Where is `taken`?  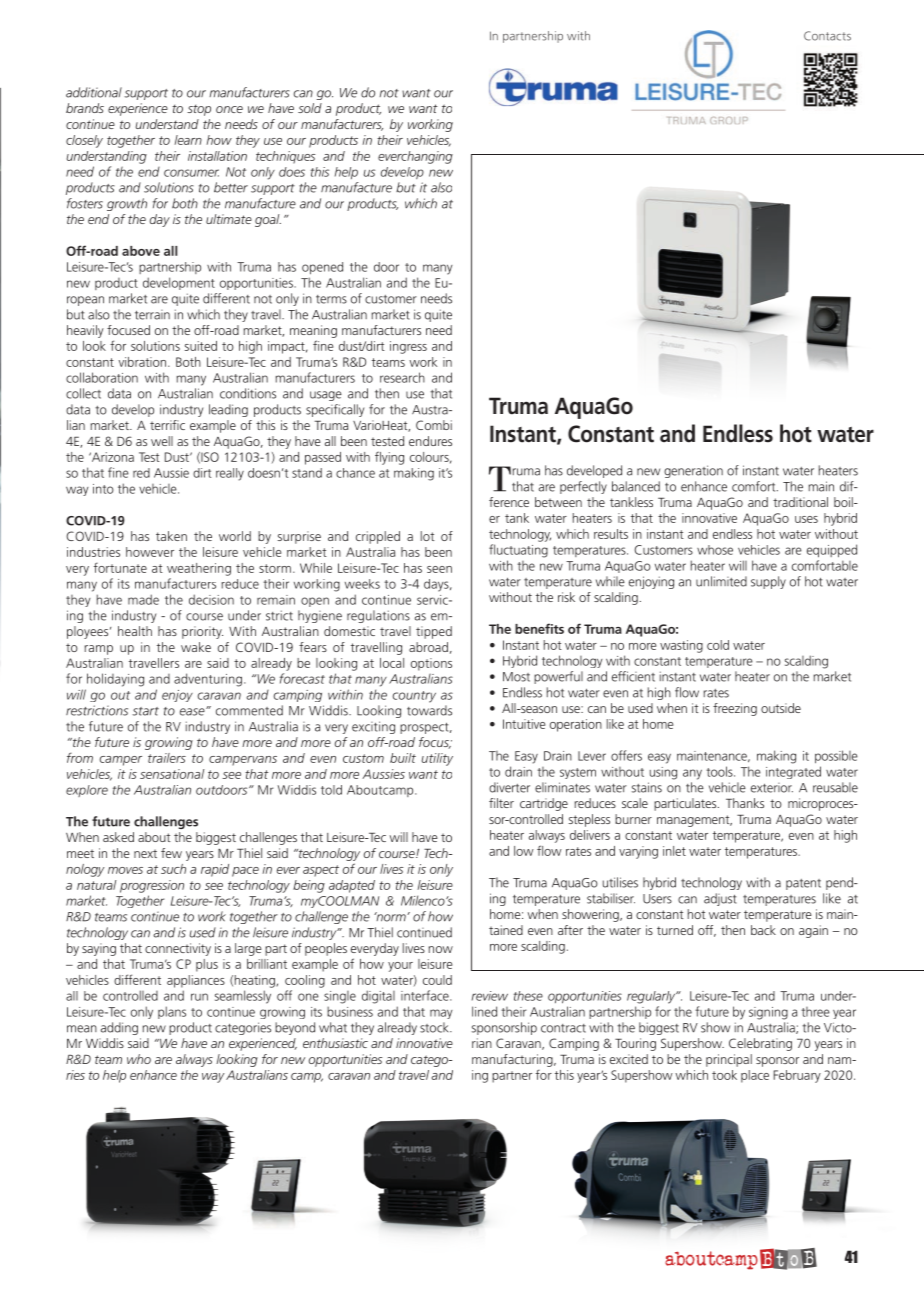 taken is located at coordinates (171, 536).
